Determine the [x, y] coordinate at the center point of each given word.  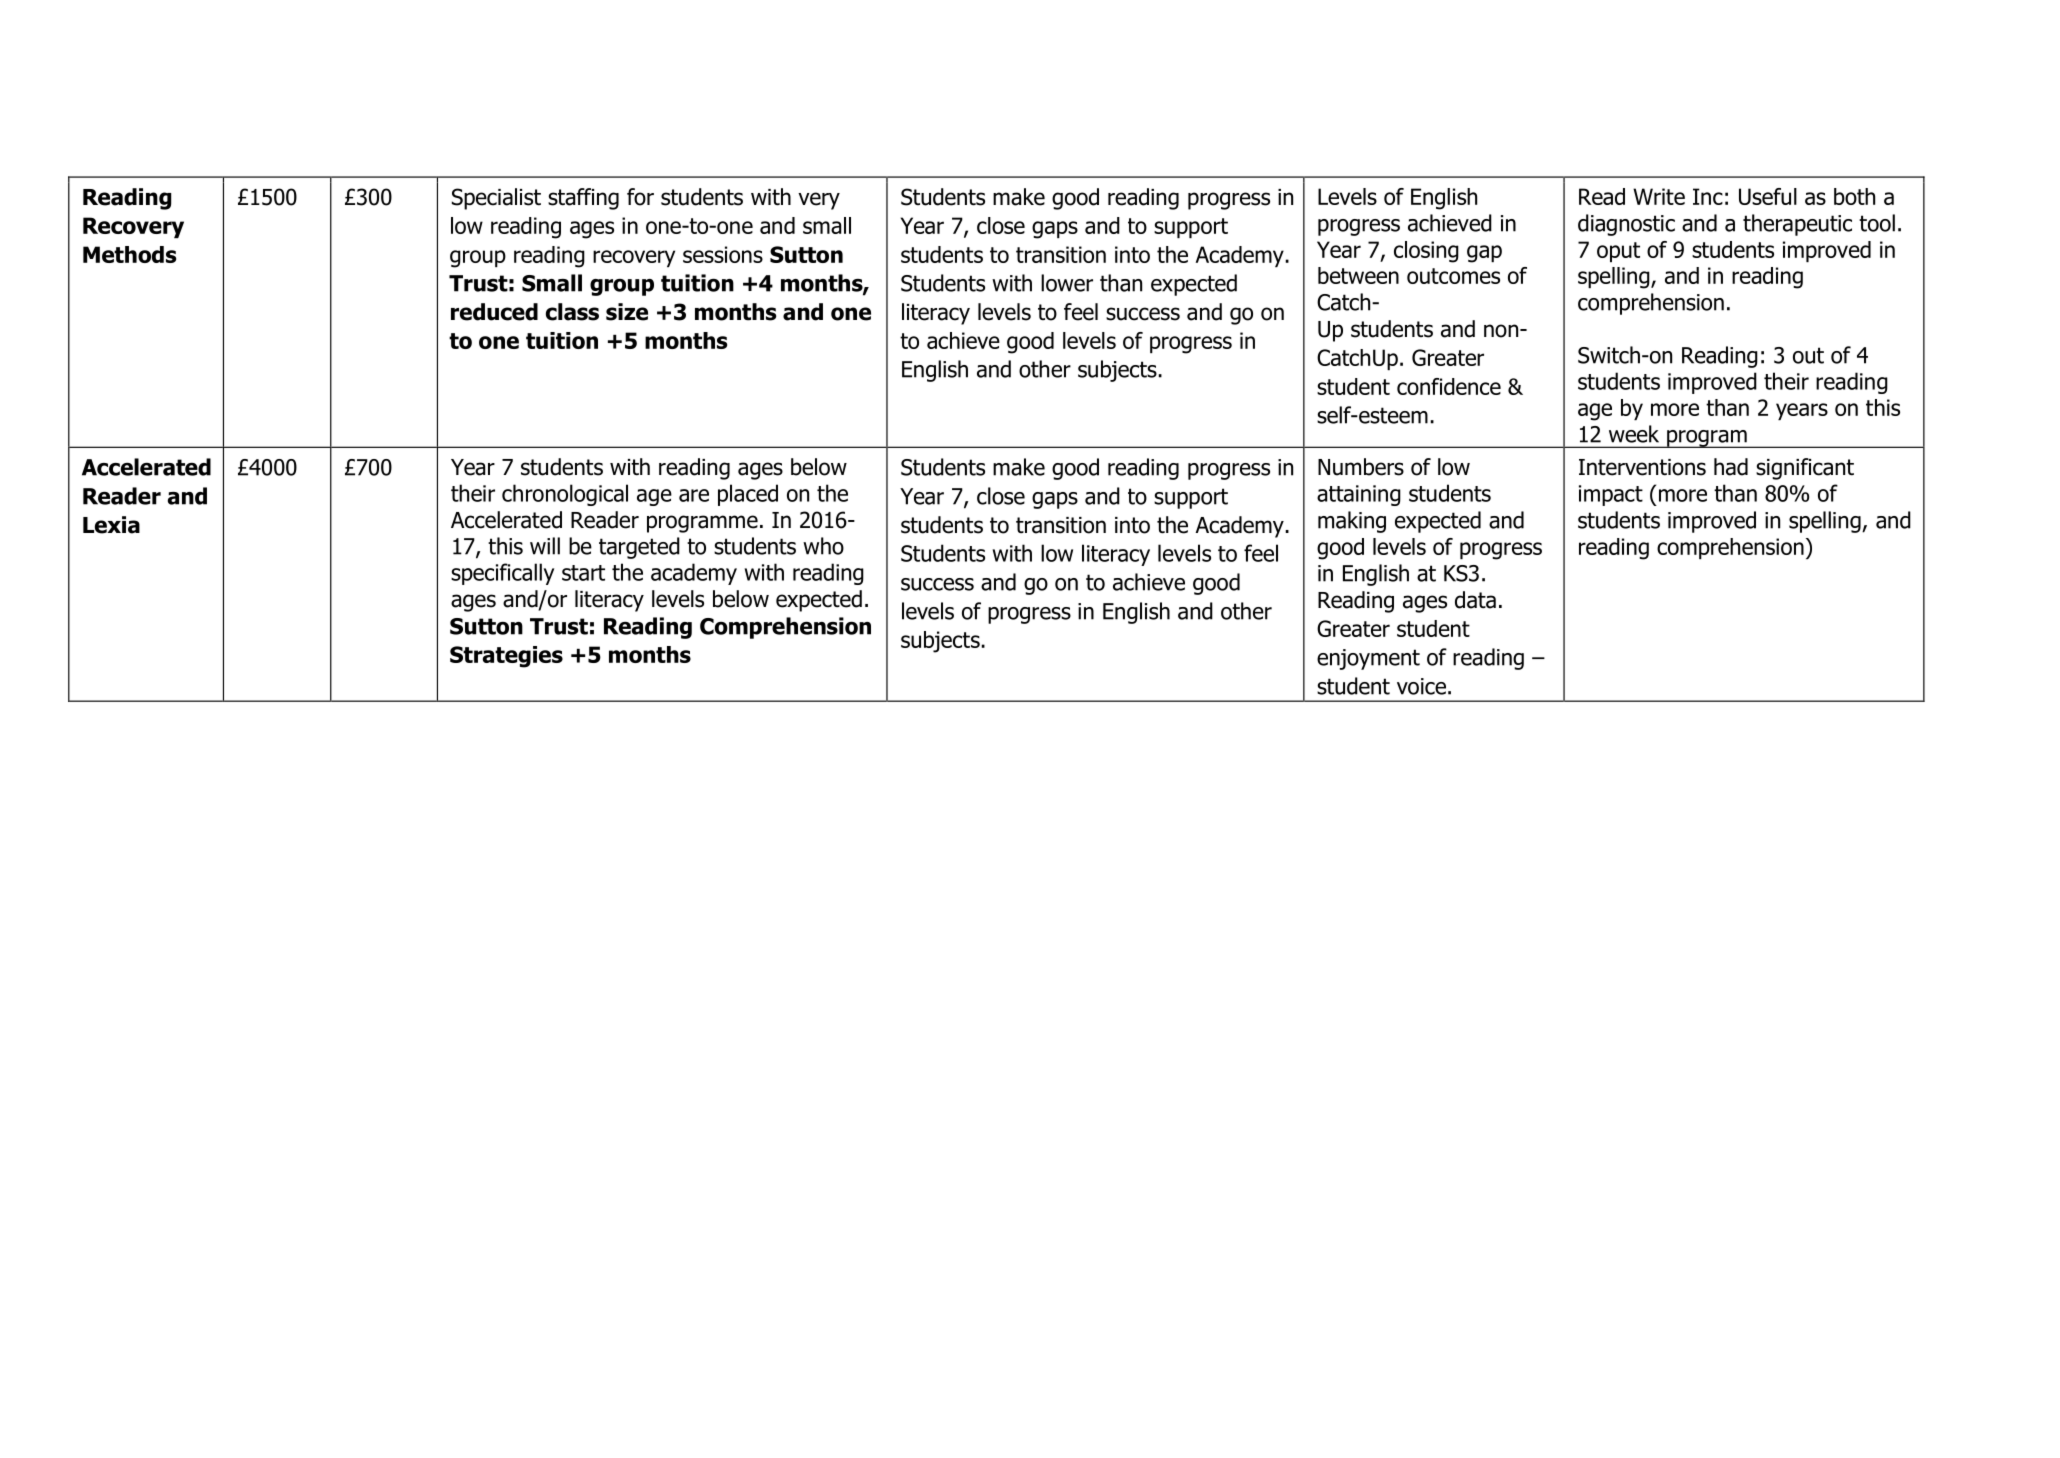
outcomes [1453, 276]
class [572, 312]
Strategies [506, 657]
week [1634, 434]
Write [1659, 196]
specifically [502, 574]
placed [748, 495]
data [1475, 600]
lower [1067, 283]
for [640, 197]
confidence [1449, 386]
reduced [494, 312]
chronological [565, 495]
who [823, 546]
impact [1611, 495]
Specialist [496, 199]
